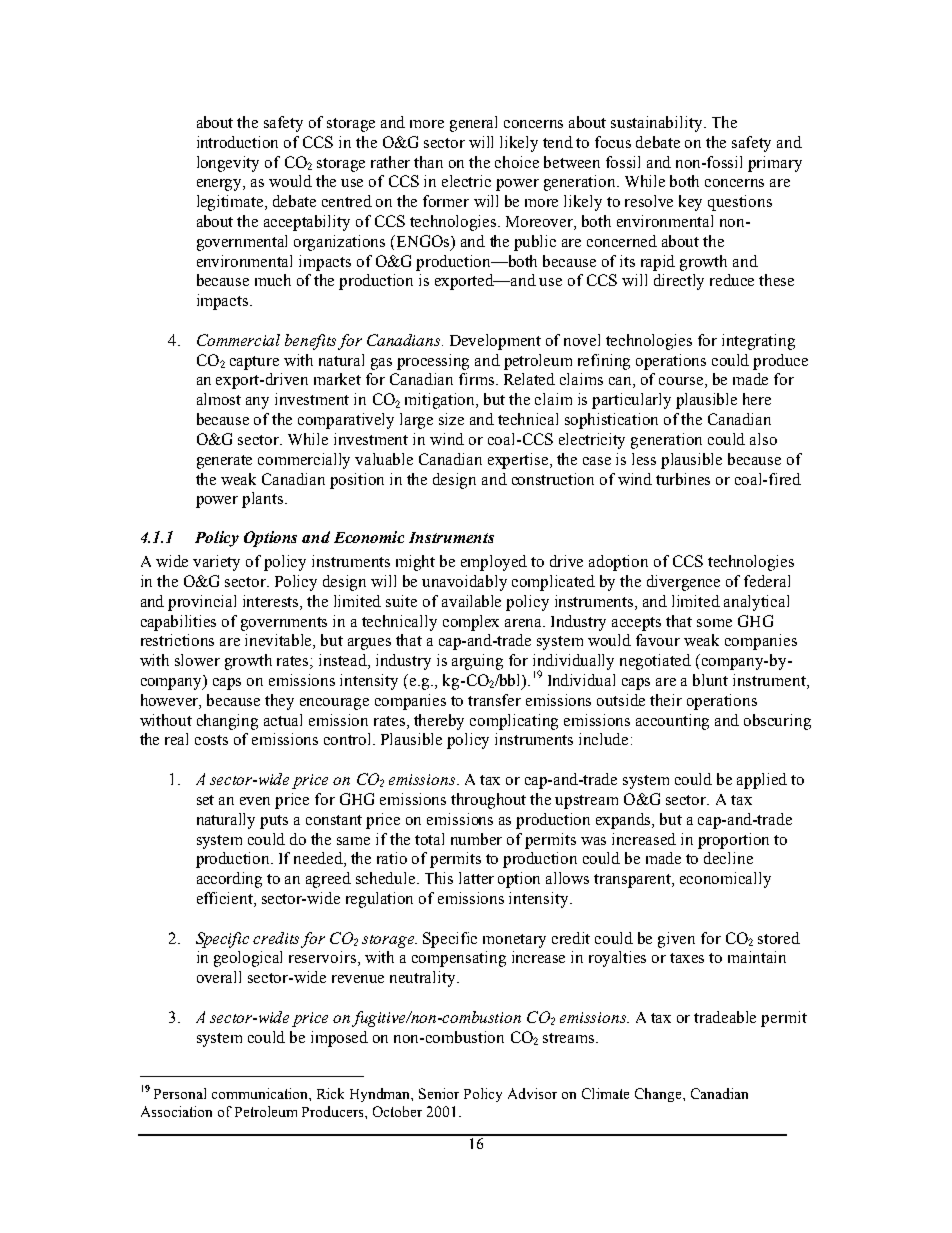 The width and height of the screenshot is (952, 1233). I want to click on costs, so click(211, 740).
